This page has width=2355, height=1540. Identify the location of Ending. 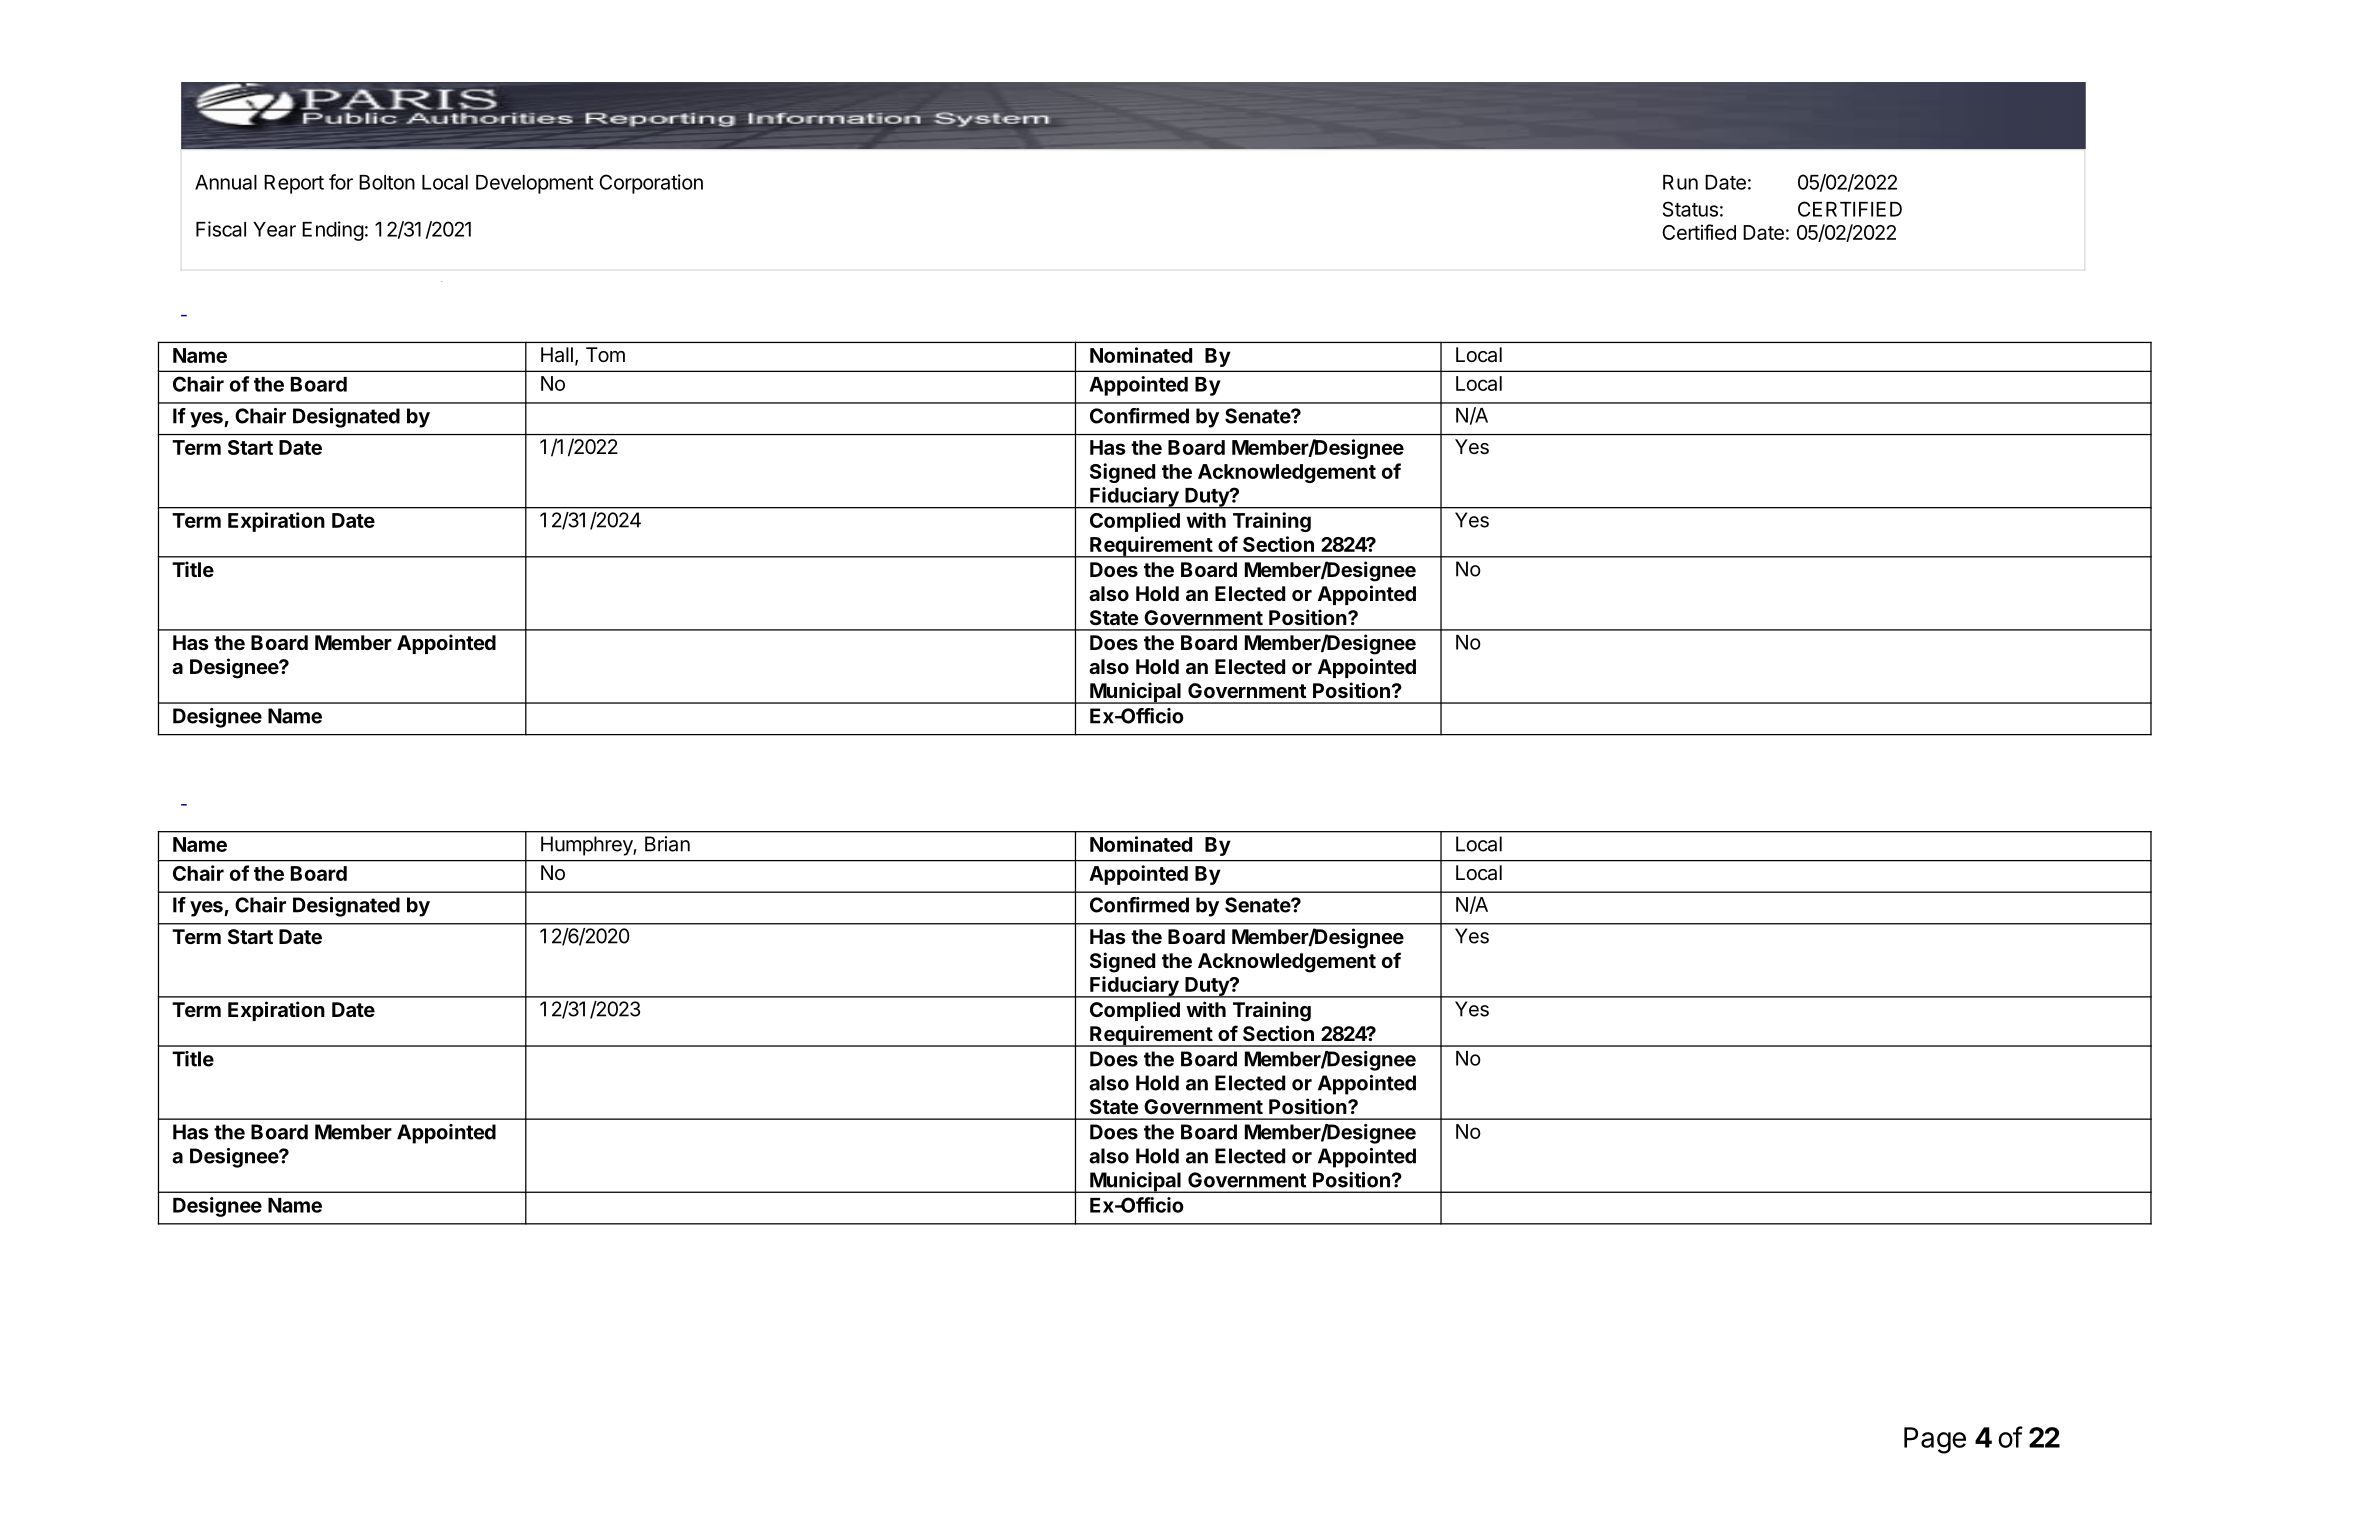
(333, 231).
